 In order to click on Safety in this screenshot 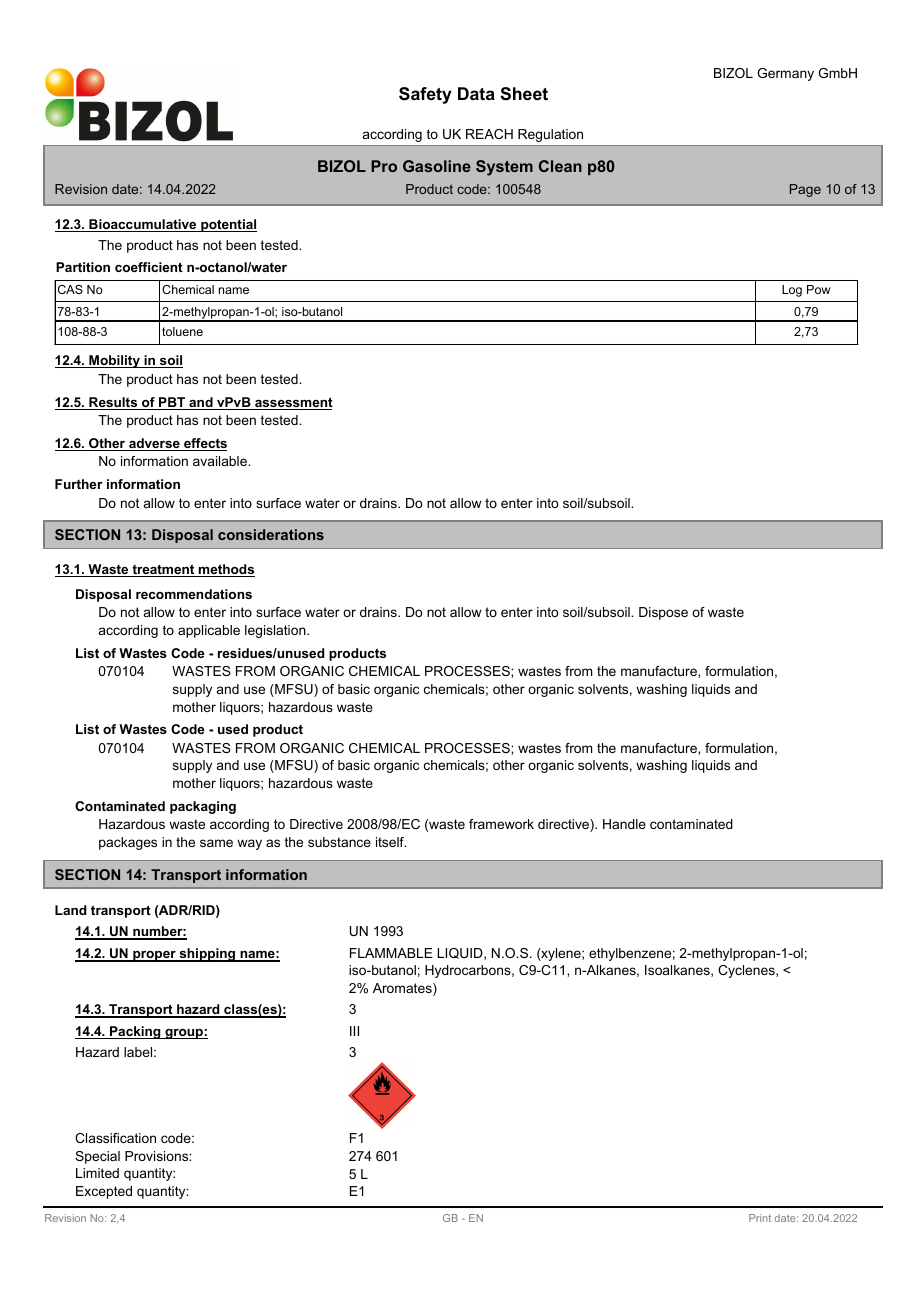, I will do `click(425, 95)`.
